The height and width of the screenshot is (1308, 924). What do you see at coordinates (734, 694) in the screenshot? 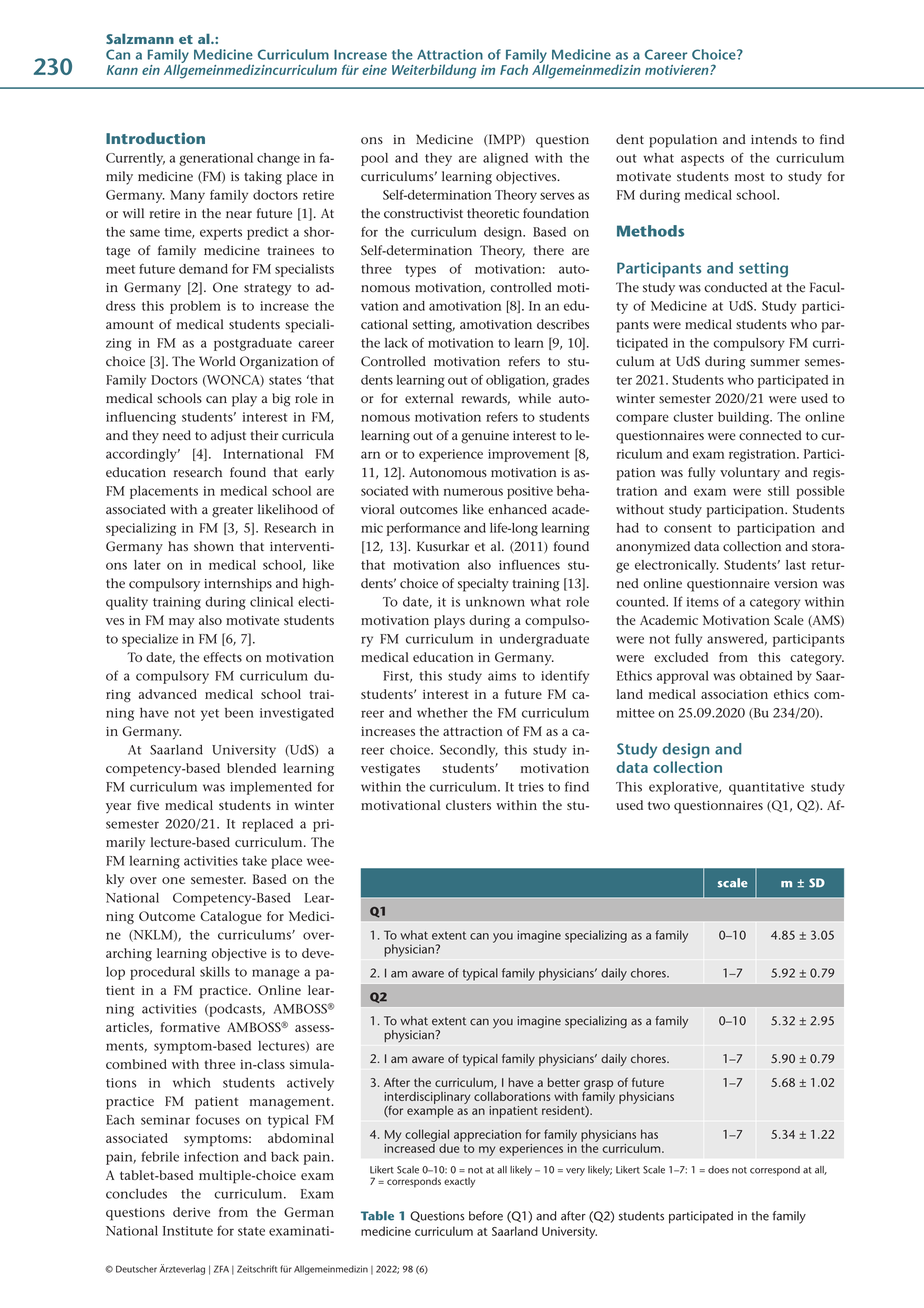
I see `association` at bounding box center [734, 694].
